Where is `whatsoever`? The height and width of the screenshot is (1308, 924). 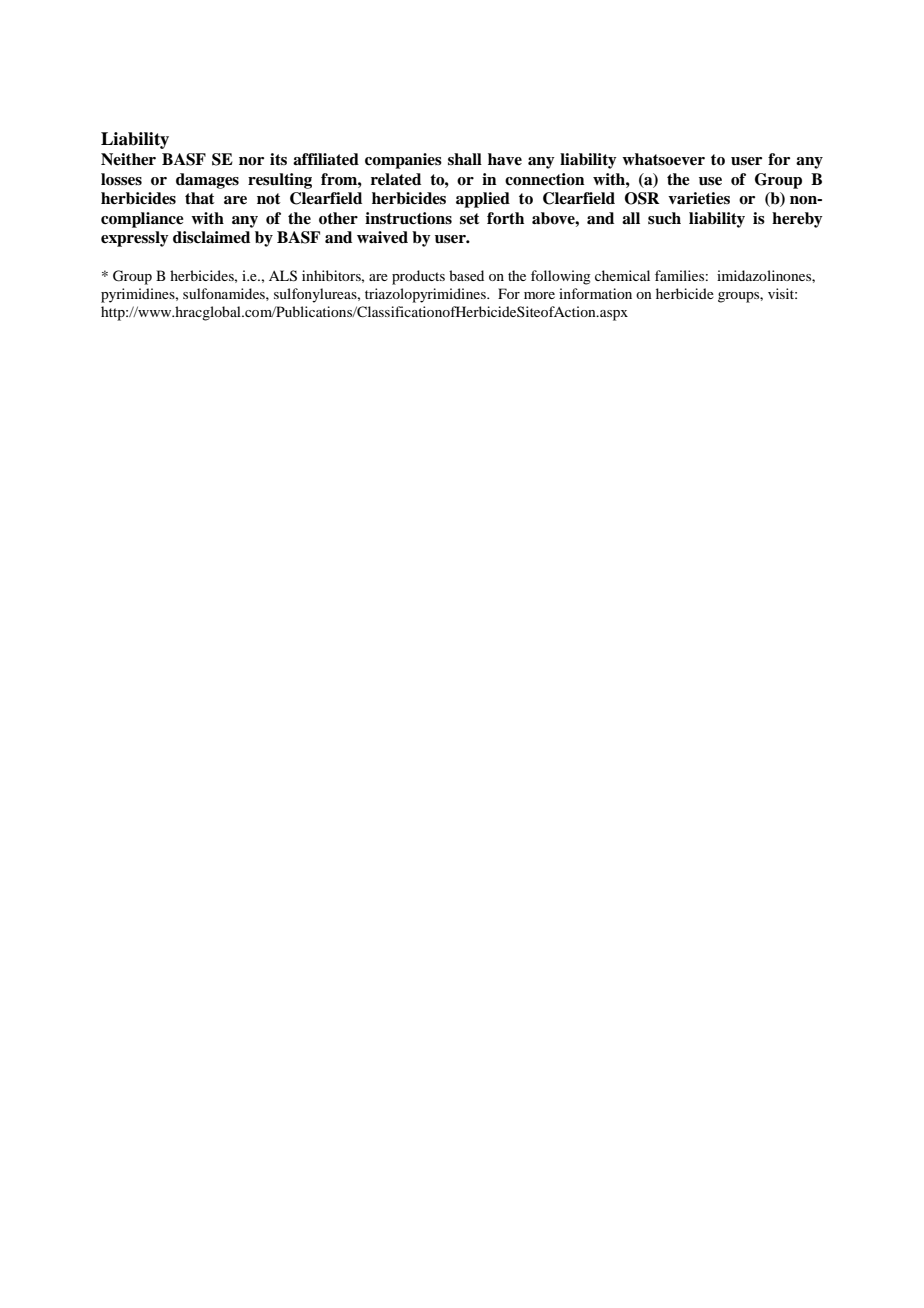 whatsoever is located at coordinates (663, 159).
